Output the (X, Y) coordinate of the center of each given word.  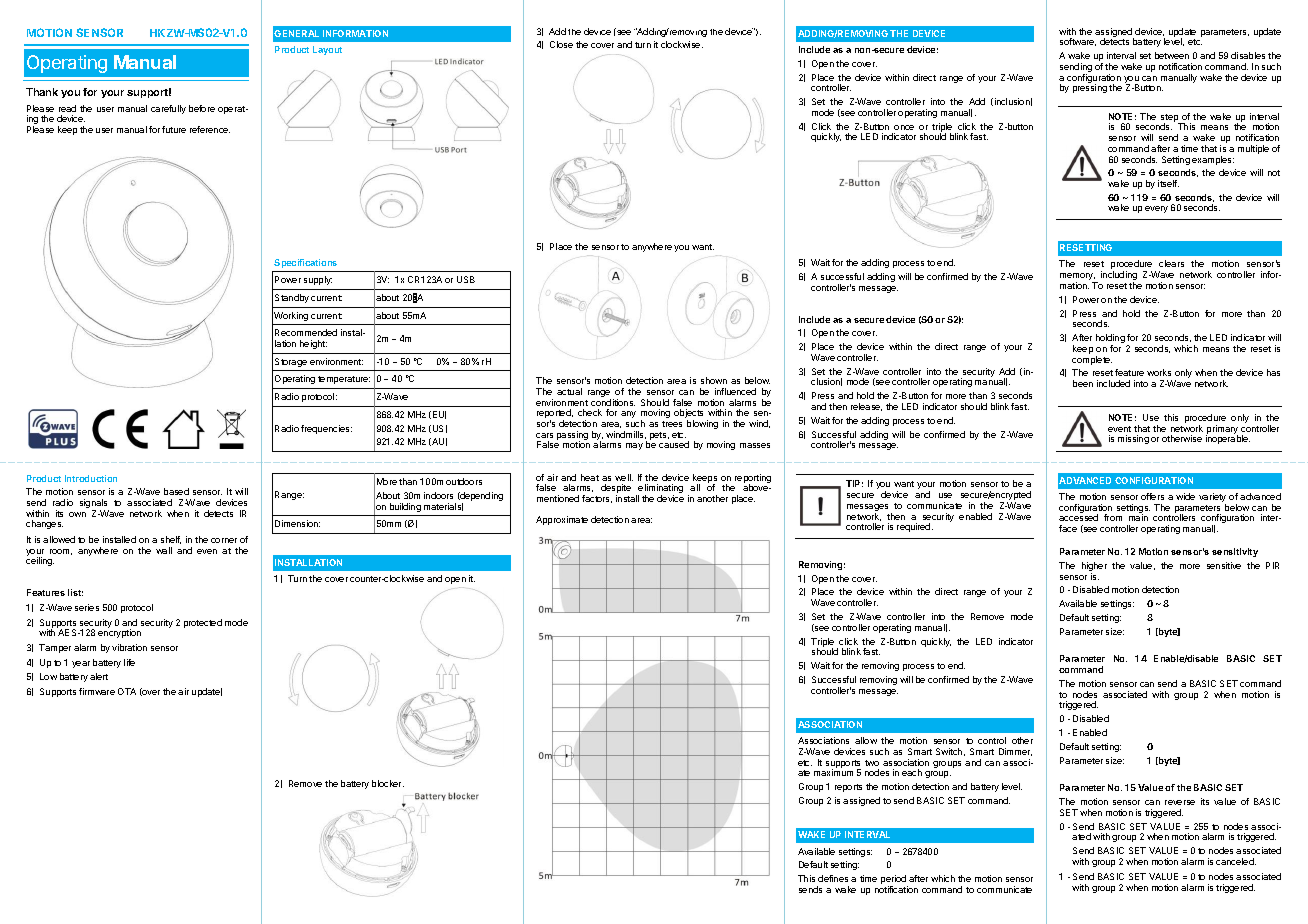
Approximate (562, 520)
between (1172, 55)
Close (561, 44)
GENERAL (296, 33)
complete (1092, 360)
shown (714, 380)
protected (203, 623)
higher (1094, 568)
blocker (388, 783)
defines (833, 878)
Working (291, 316)
